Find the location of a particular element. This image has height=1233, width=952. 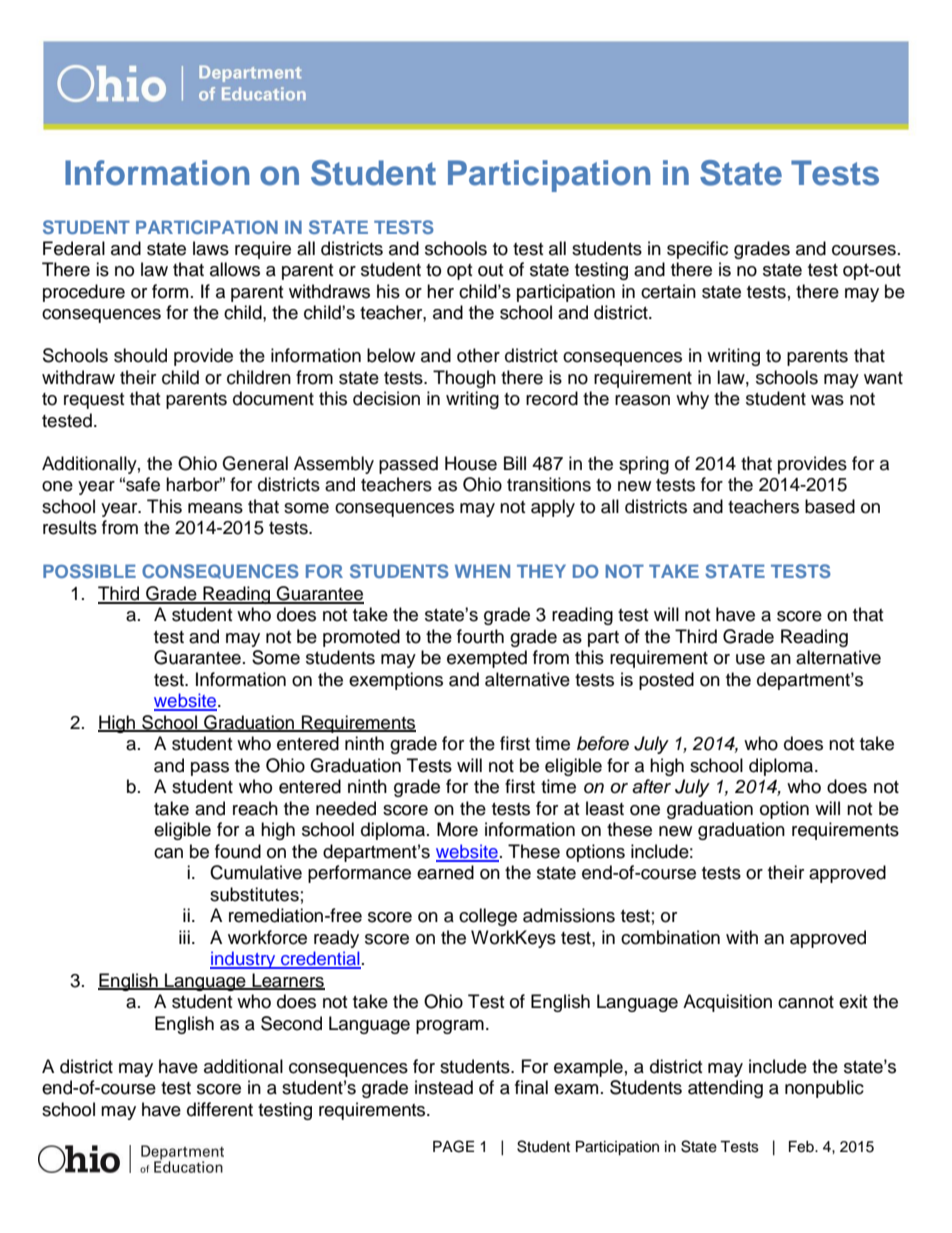

PAGE is located at coordinates (453, 1146).
